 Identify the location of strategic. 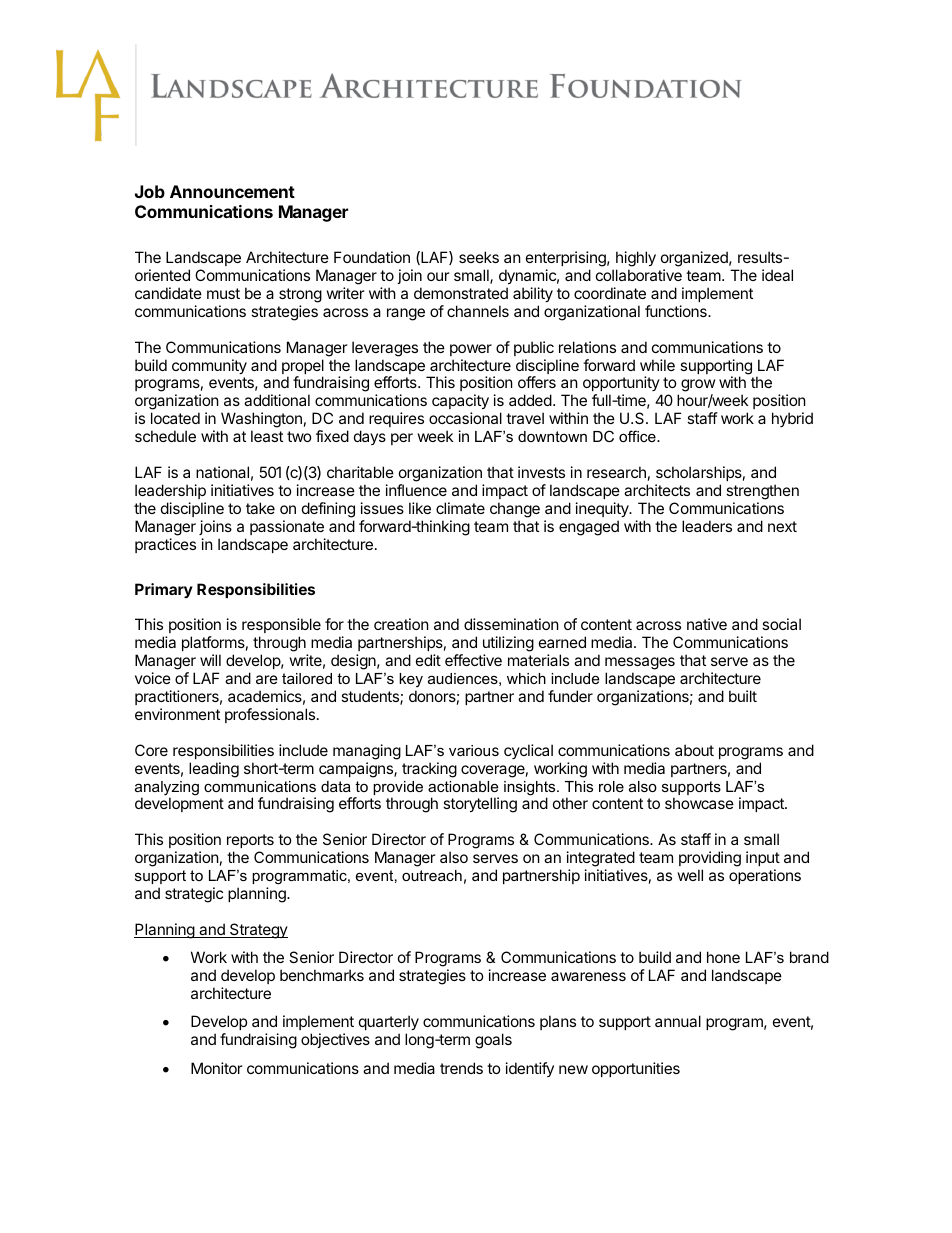
(194, 895).
